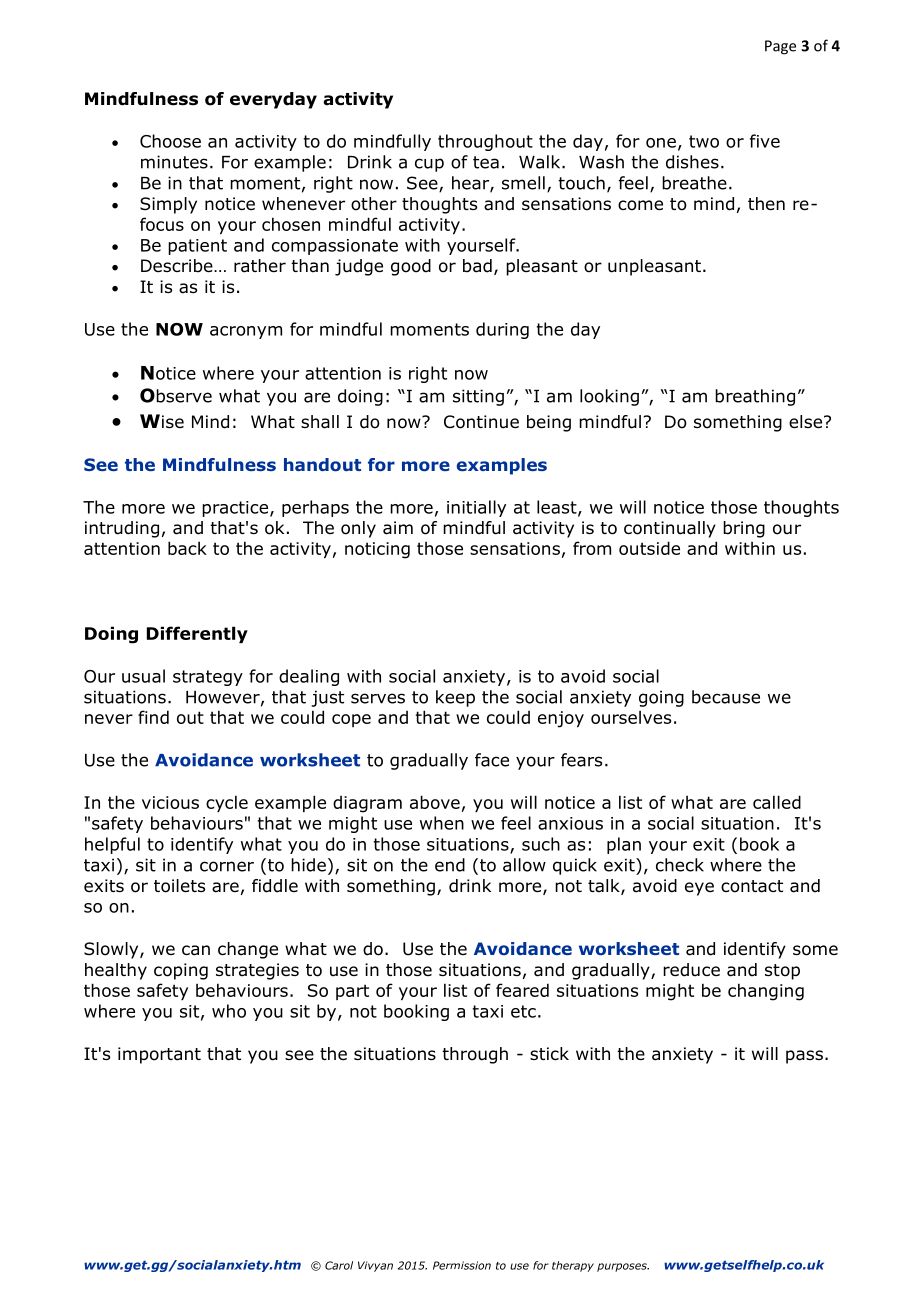 This screenshot has width=924, height=1307. I want to click on two, so click(704, 141).
